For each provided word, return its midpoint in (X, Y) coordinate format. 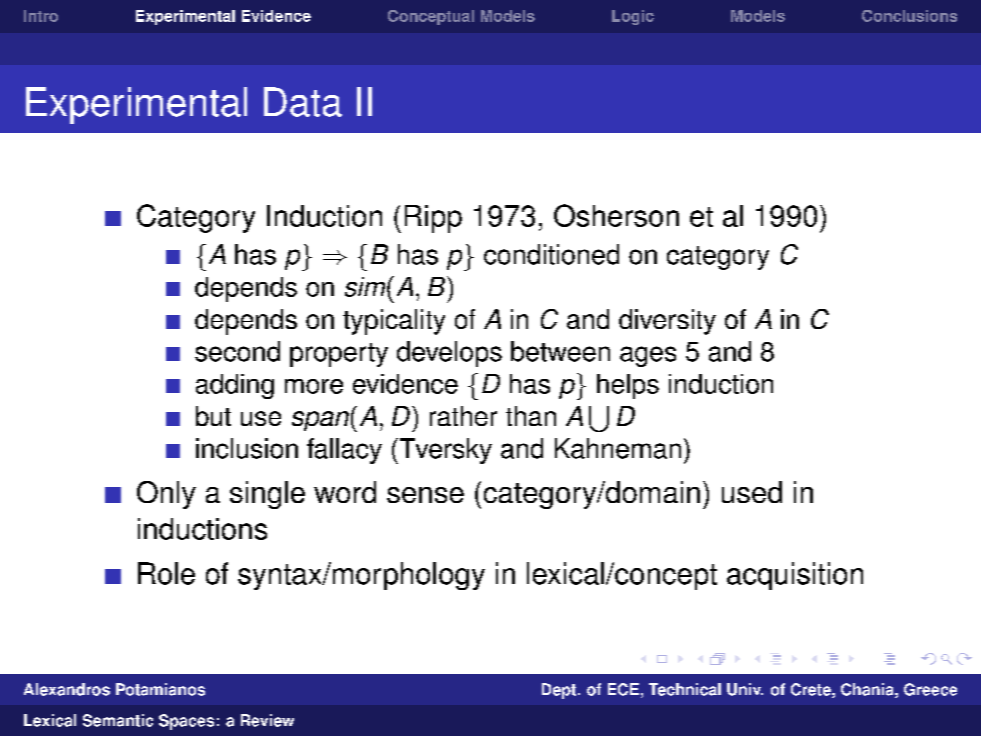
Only (166, 495)
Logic (633, 17)
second (237, 351)
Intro (41, 16)
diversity (667, 322)
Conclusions (909, 16)
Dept (559, 691)
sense (425, 495)
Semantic (118, 720)
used (752, 492)
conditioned (551, 254)
